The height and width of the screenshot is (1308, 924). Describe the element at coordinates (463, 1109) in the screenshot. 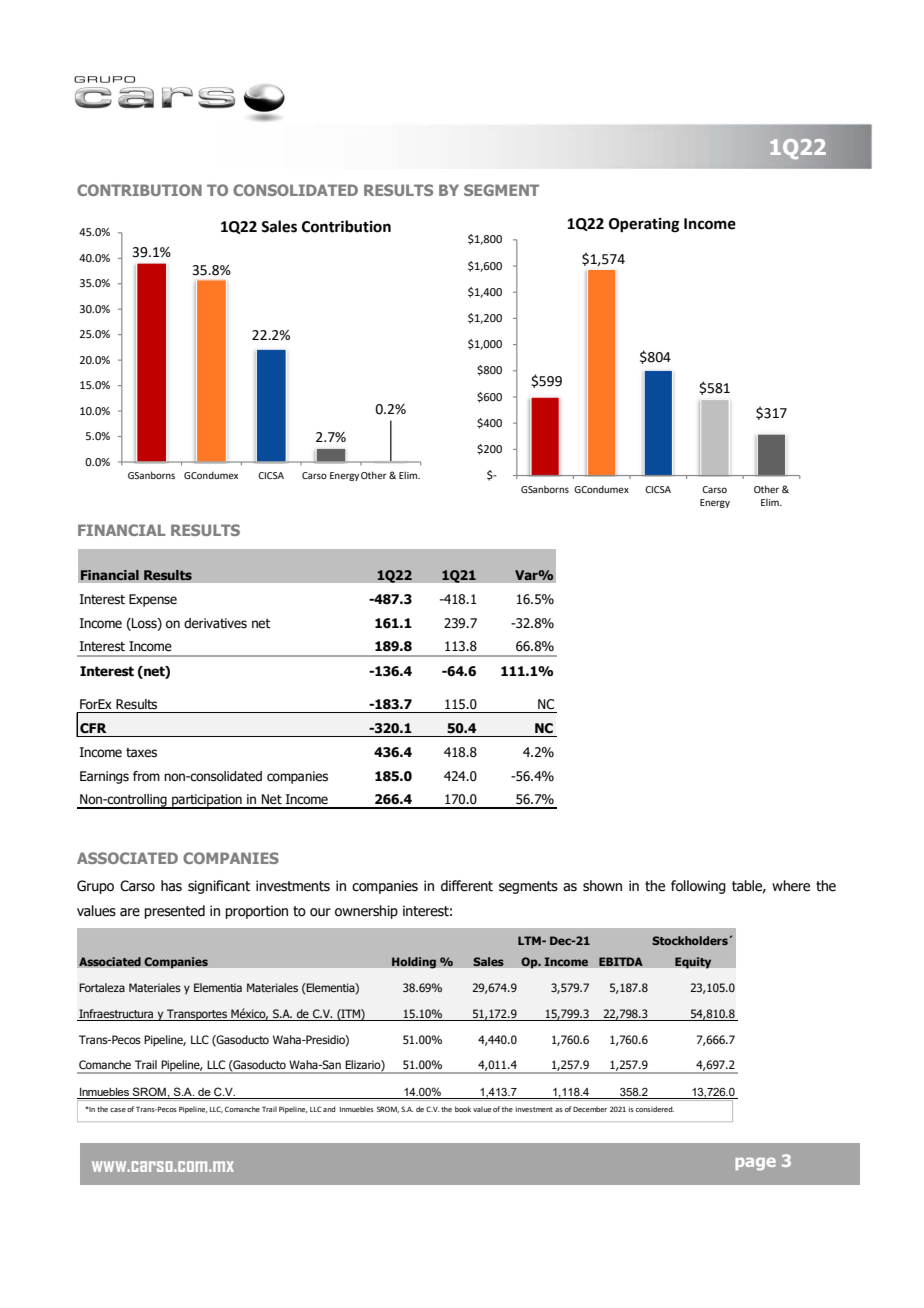

I see `book` at that location.
